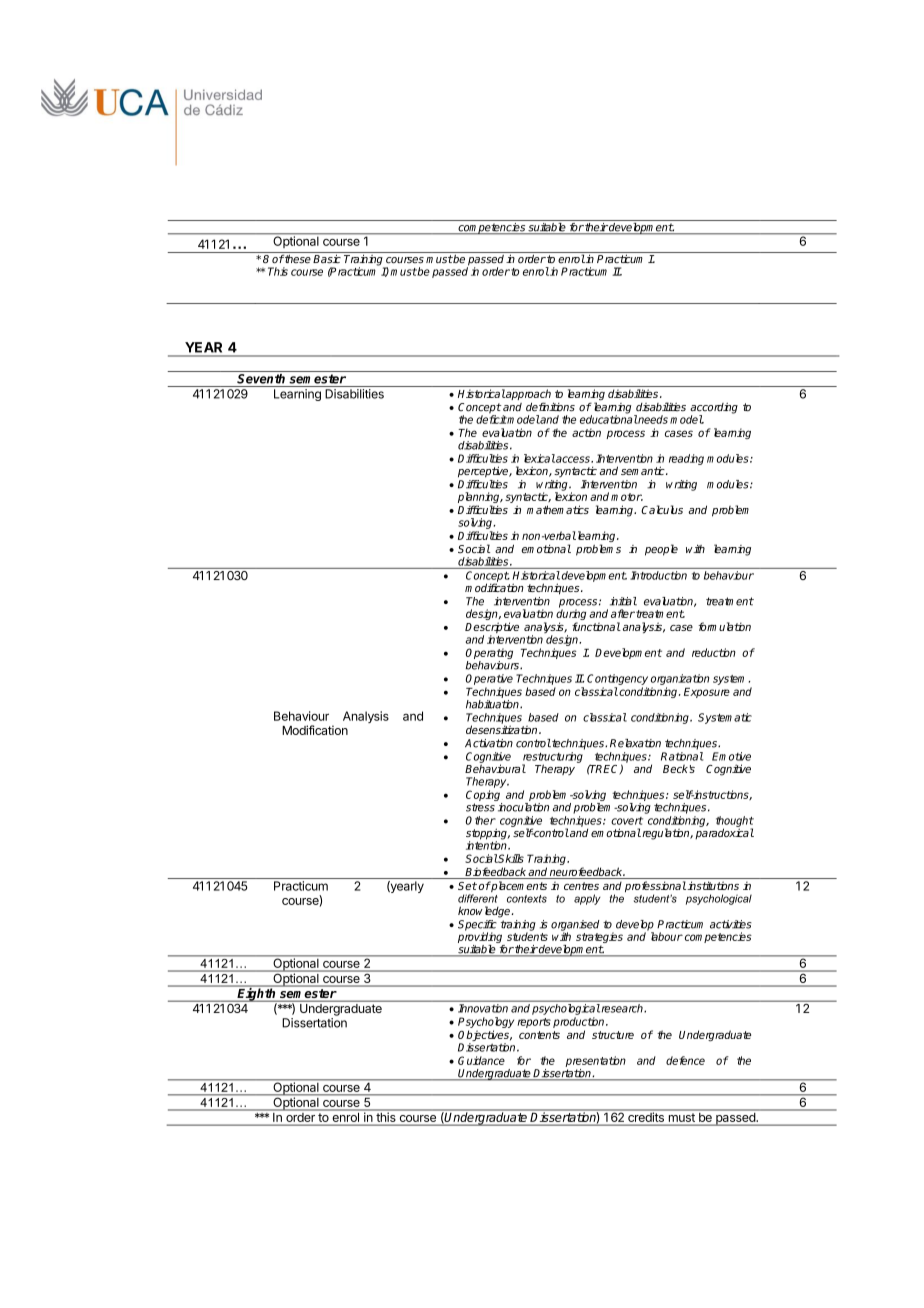 The height and width of the image is (1308, 924). I want to click on activities, so click(731, 924).
